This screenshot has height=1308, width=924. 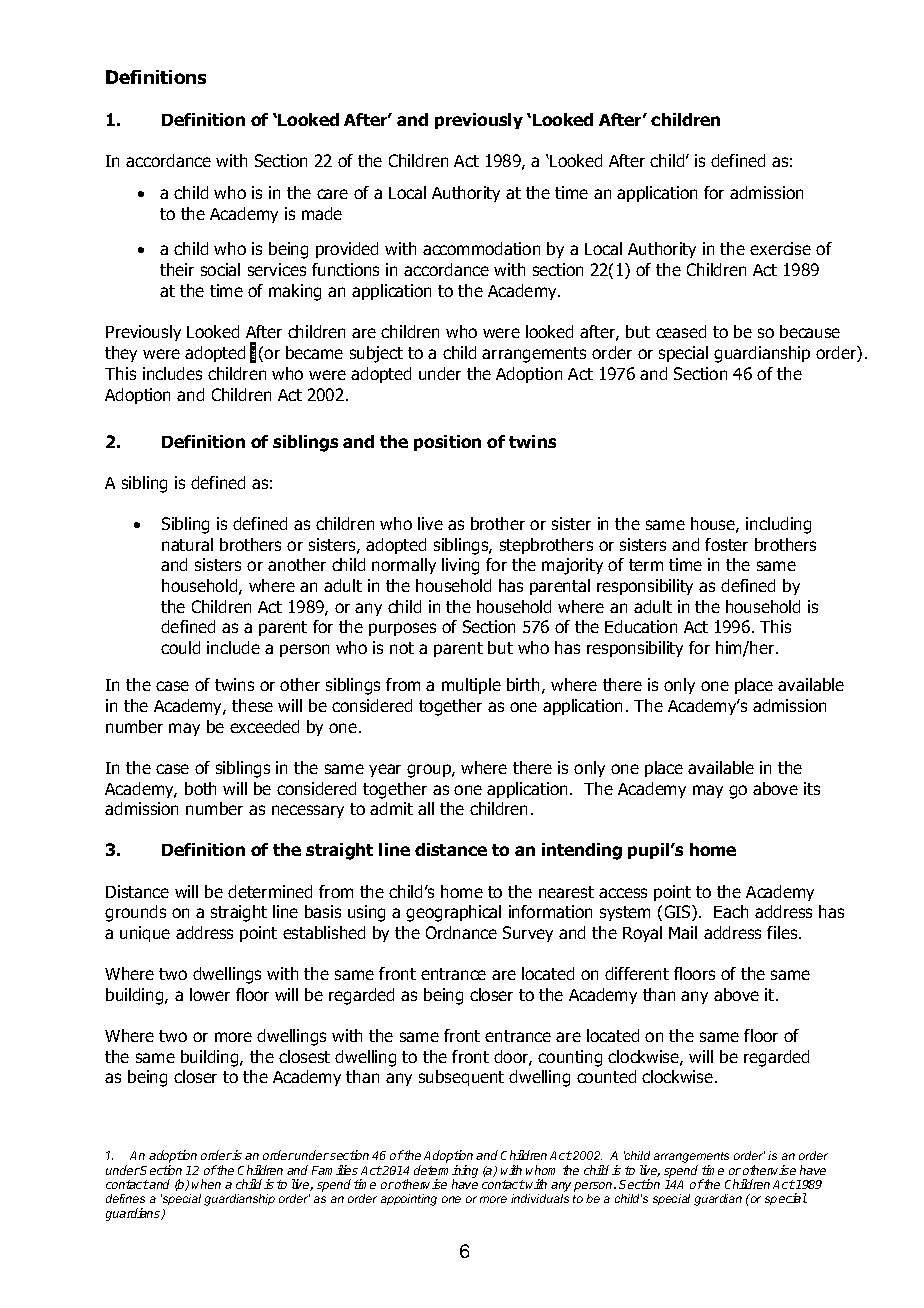 I want to click on unique, so click(x=145, y=934).
